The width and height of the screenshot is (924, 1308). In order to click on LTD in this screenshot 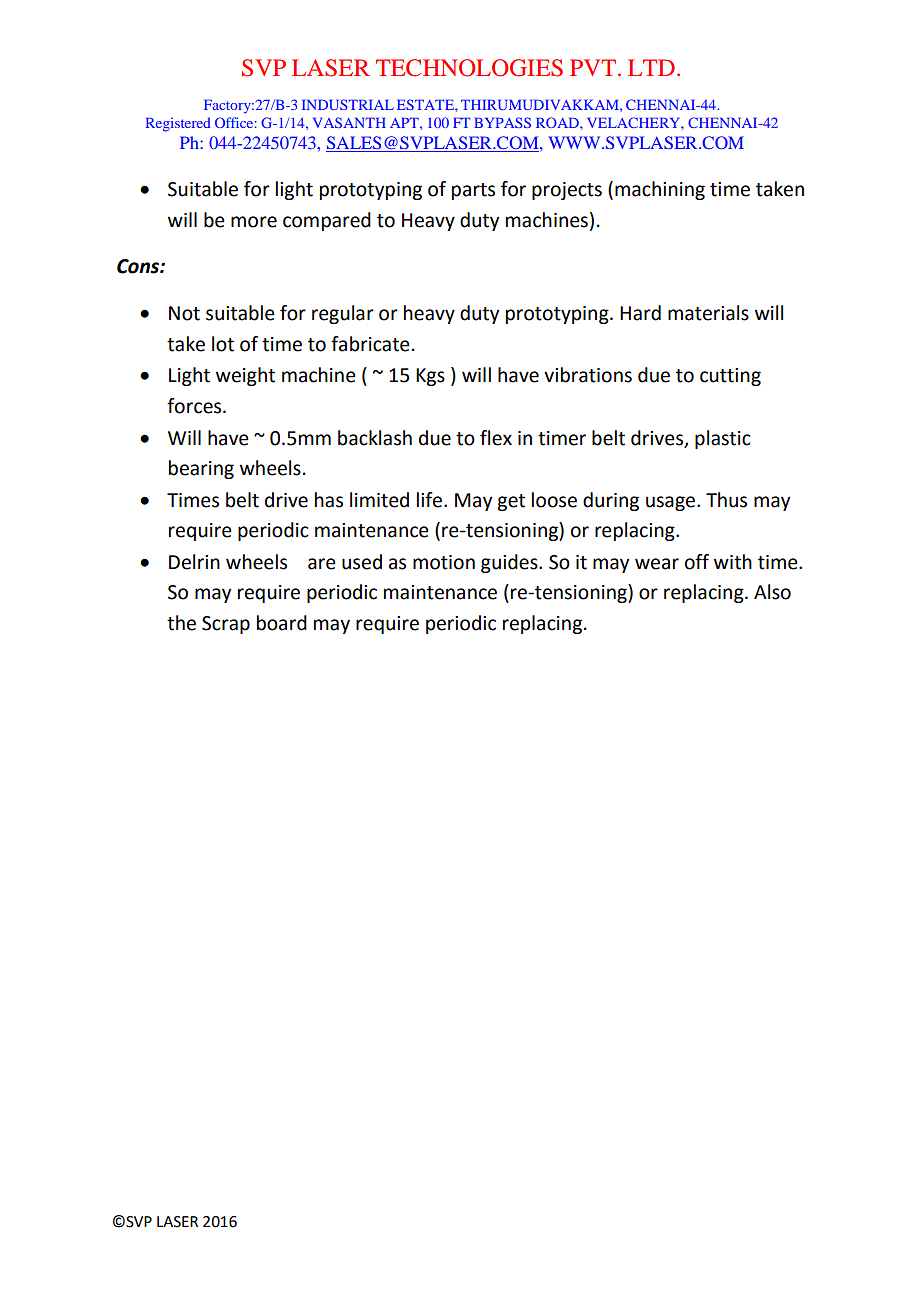, I will do `click(651, 67)`.
